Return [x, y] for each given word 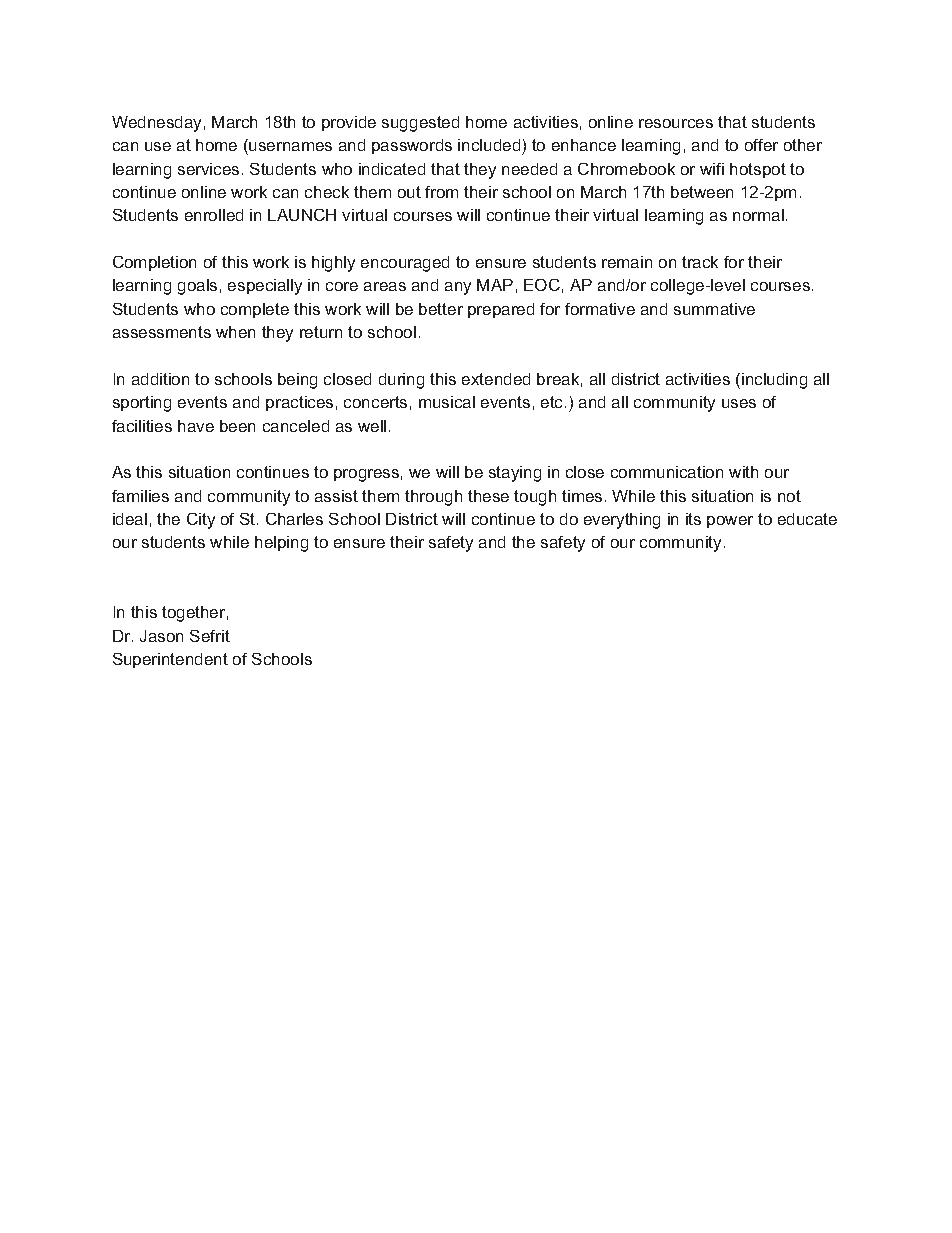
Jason [161, 636]
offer [761, 145]
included [489, 145]
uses [739, 403]
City [201, 521]
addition [160, 379]
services [208, 169]
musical [447, 402]
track [700, 262]
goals [197, 287]
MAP [495, 285]
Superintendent [170, 660]
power [730, 522]
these [488, 496]
